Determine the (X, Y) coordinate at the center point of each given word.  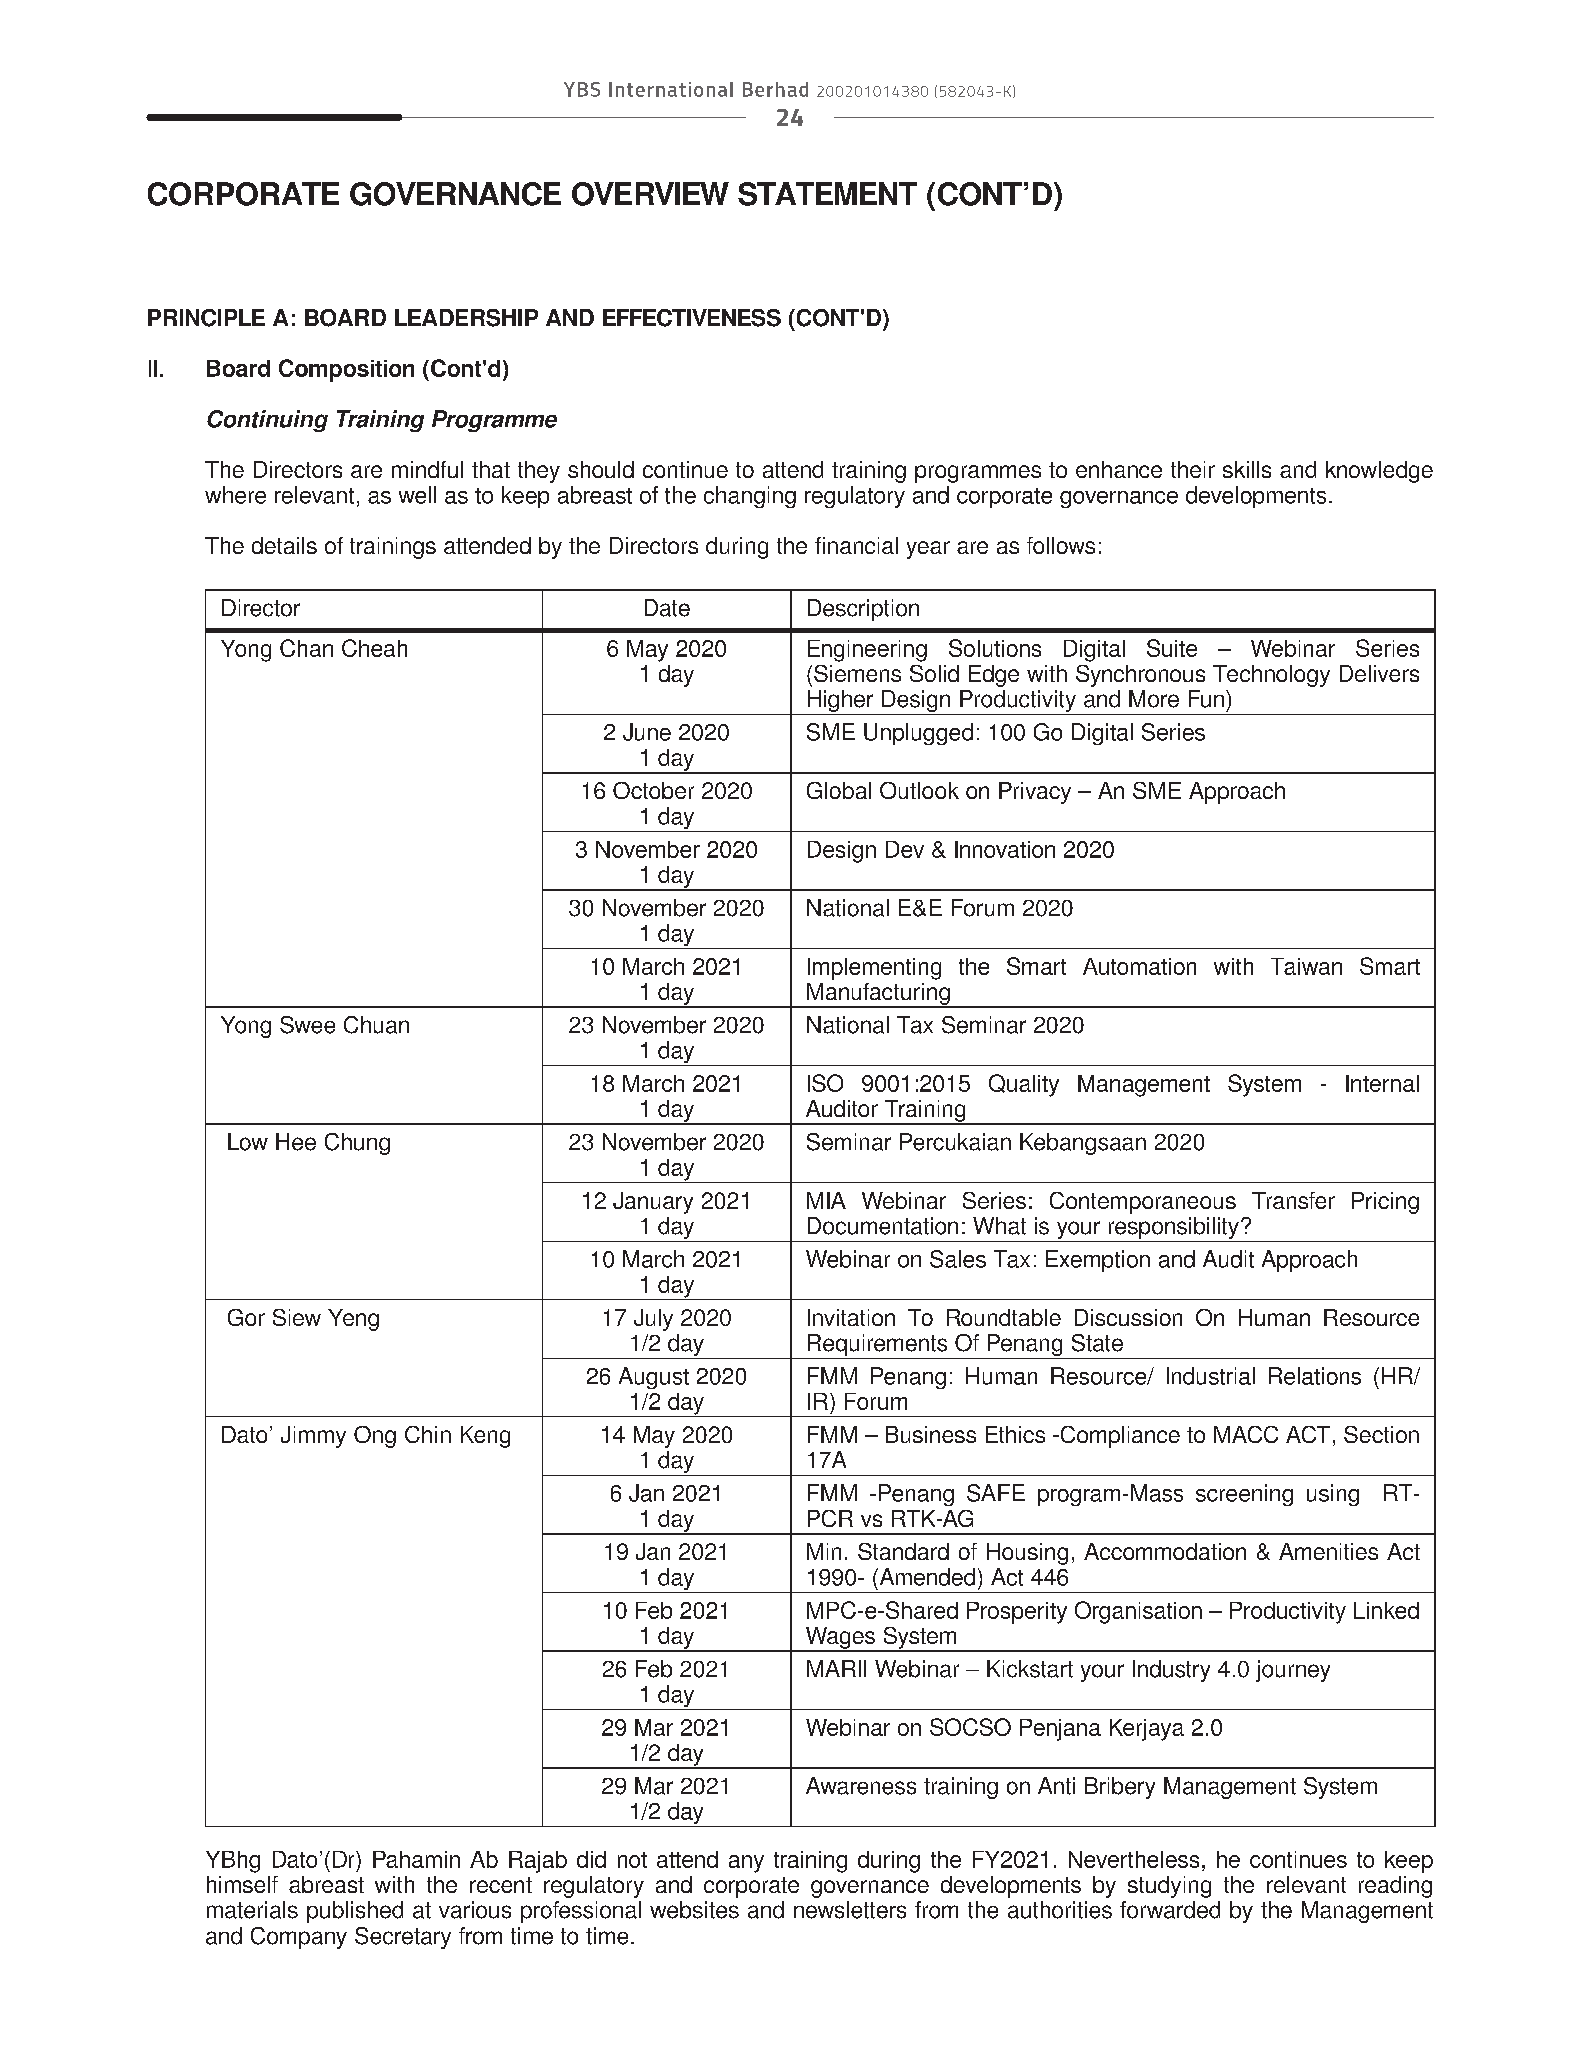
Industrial (1211, 1376)
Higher (840, 702)
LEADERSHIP (466, 318)
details (284, 545)
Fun (1206, 699)
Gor (246, 1317)
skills (1247, 469)
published (355, 1912)
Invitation (851, 1317)
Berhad (775, 89)
